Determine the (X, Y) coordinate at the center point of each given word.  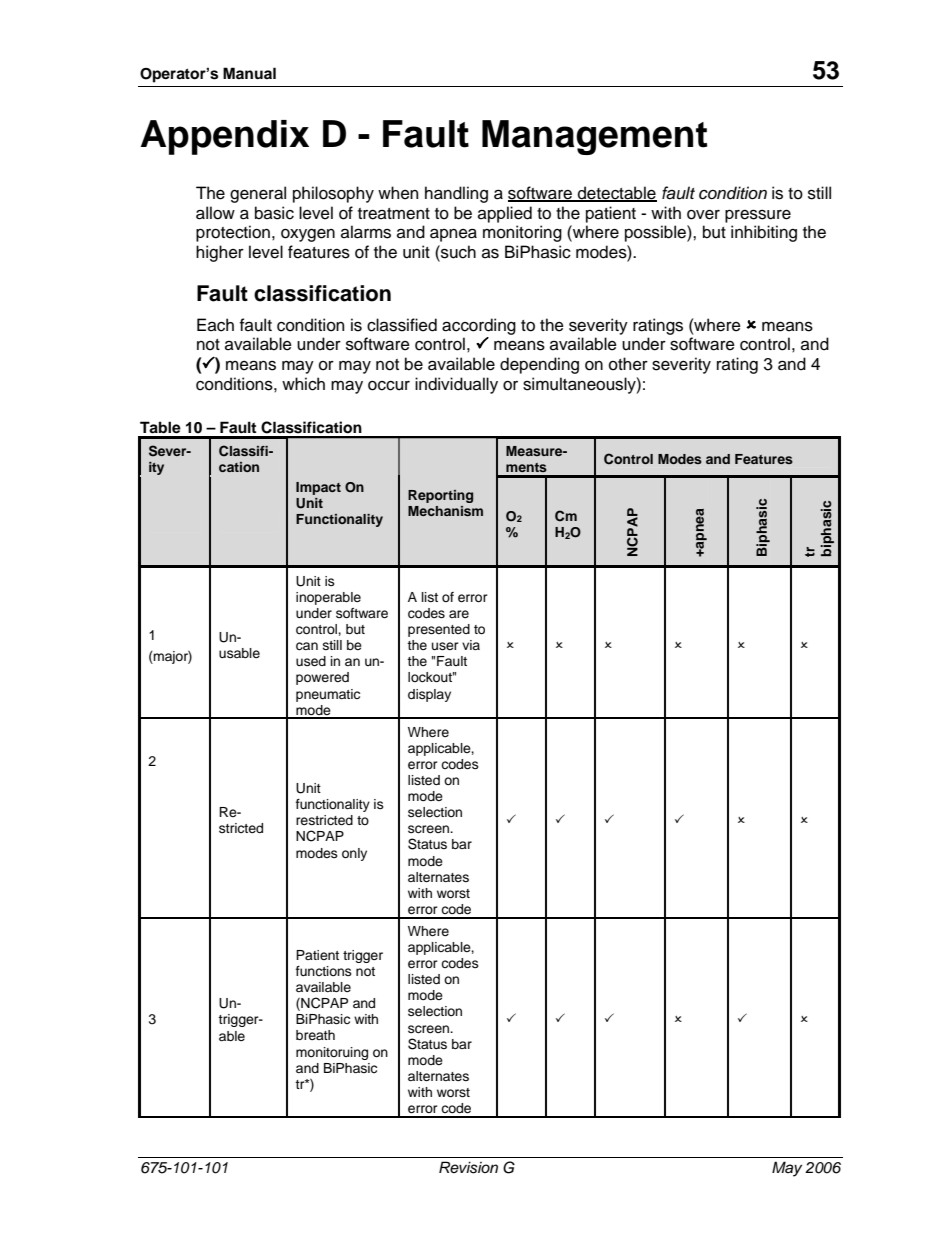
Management (595, 137)
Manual (249, 73)
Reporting (440, 496)
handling (456, 194)
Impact (318, 488)
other (628, 364)
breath (315, 1035)
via (471, 645)
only (354, 854)
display (429, 695)
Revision (468, 1167)
